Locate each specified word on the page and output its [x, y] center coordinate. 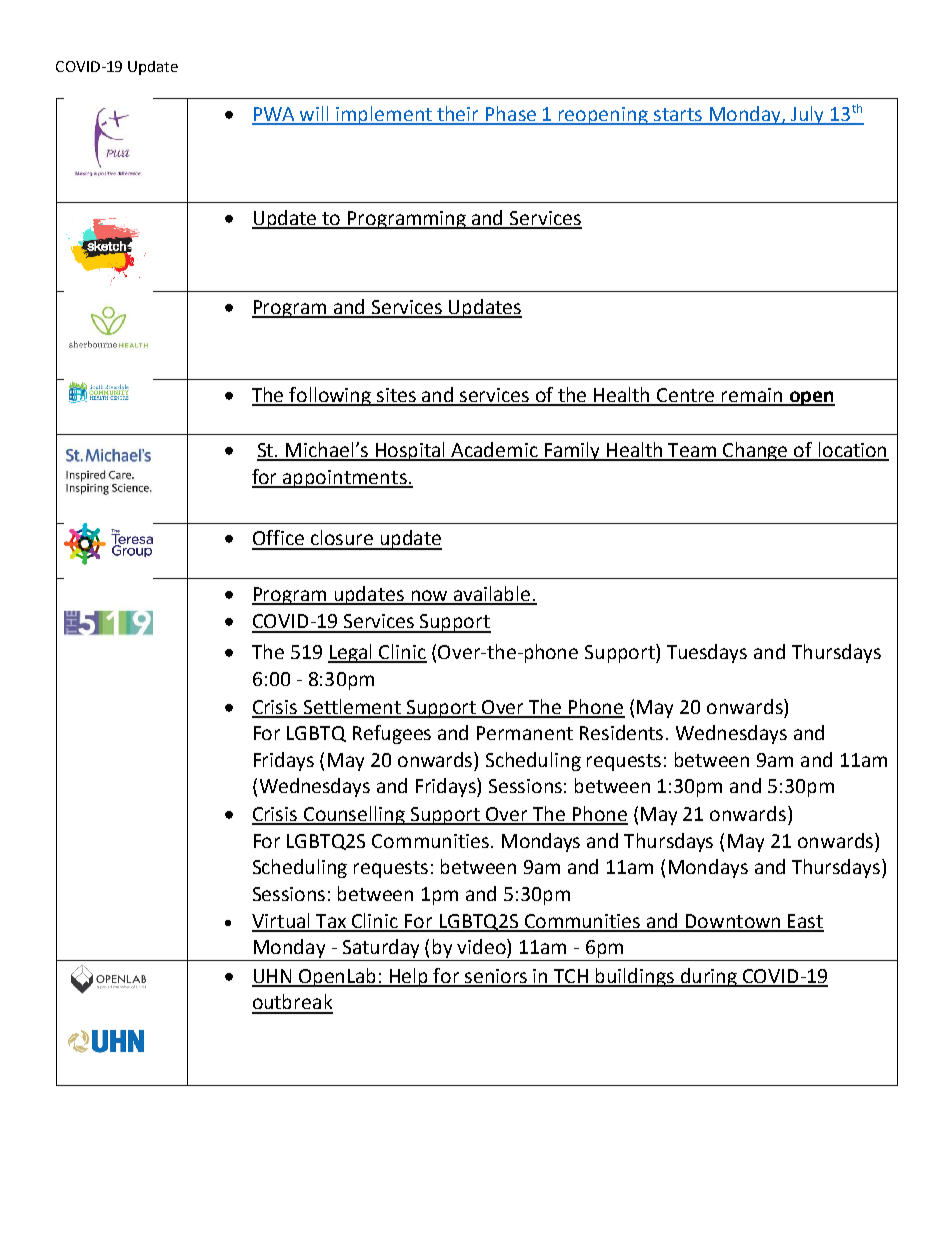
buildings [635, 977]
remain [752, 396]
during [708, 977]
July [808, 115]
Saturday [382, 950]
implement [384, 115]
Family [572, 451]
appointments [345, 479]
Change [756, 451]
